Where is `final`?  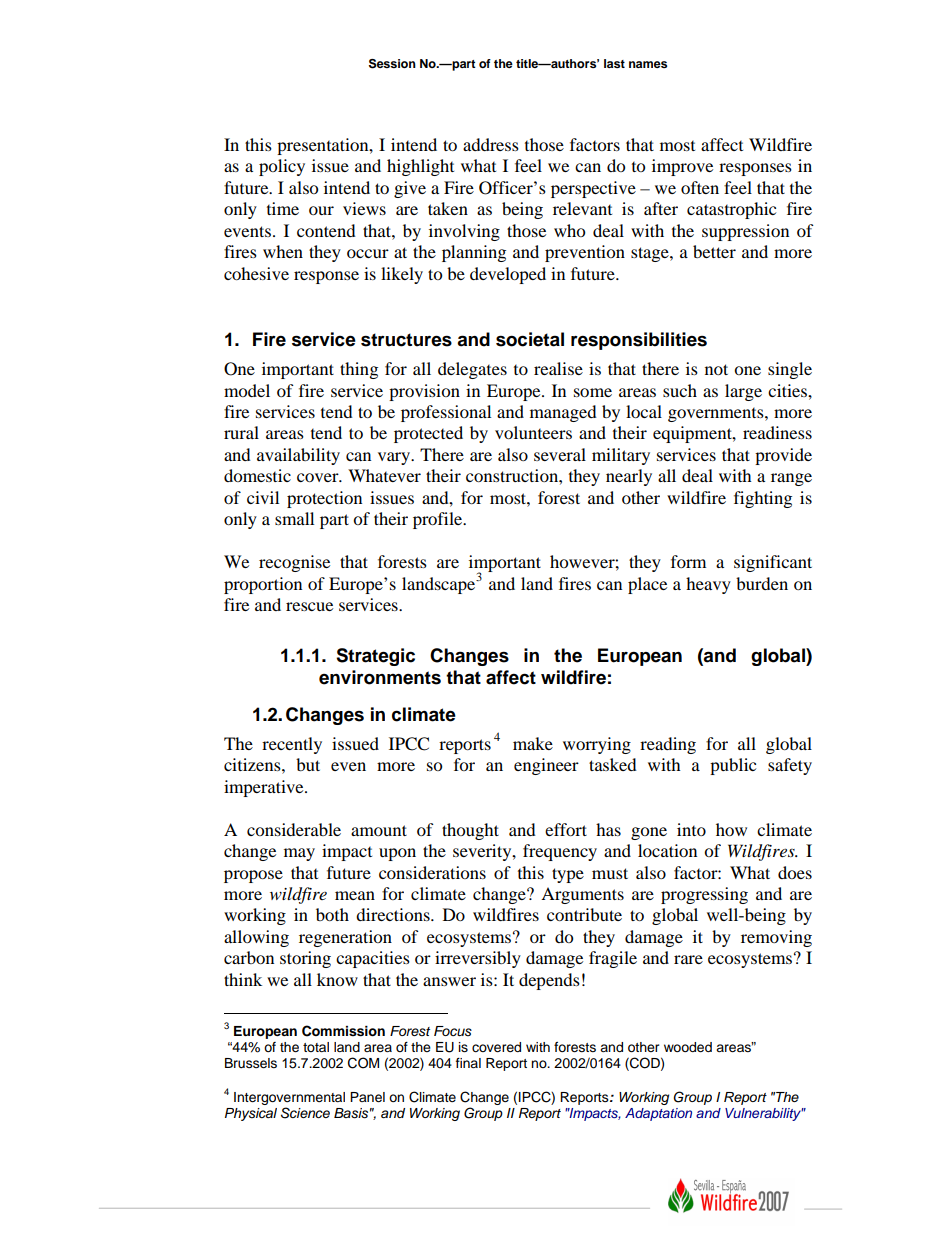 final is located at coordinates (468, 1063).
